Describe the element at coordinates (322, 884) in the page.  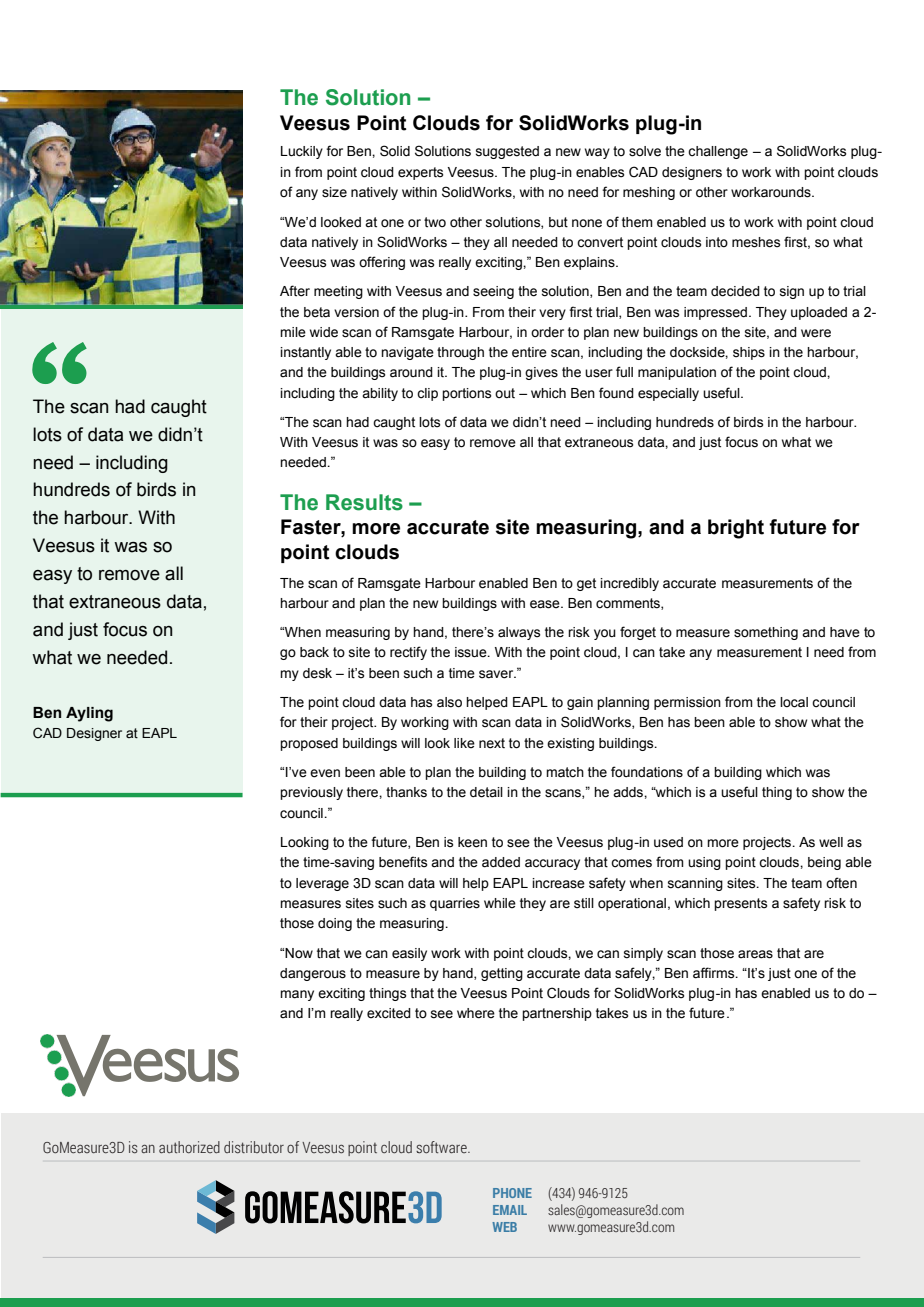
I see `leverage` at that location.
